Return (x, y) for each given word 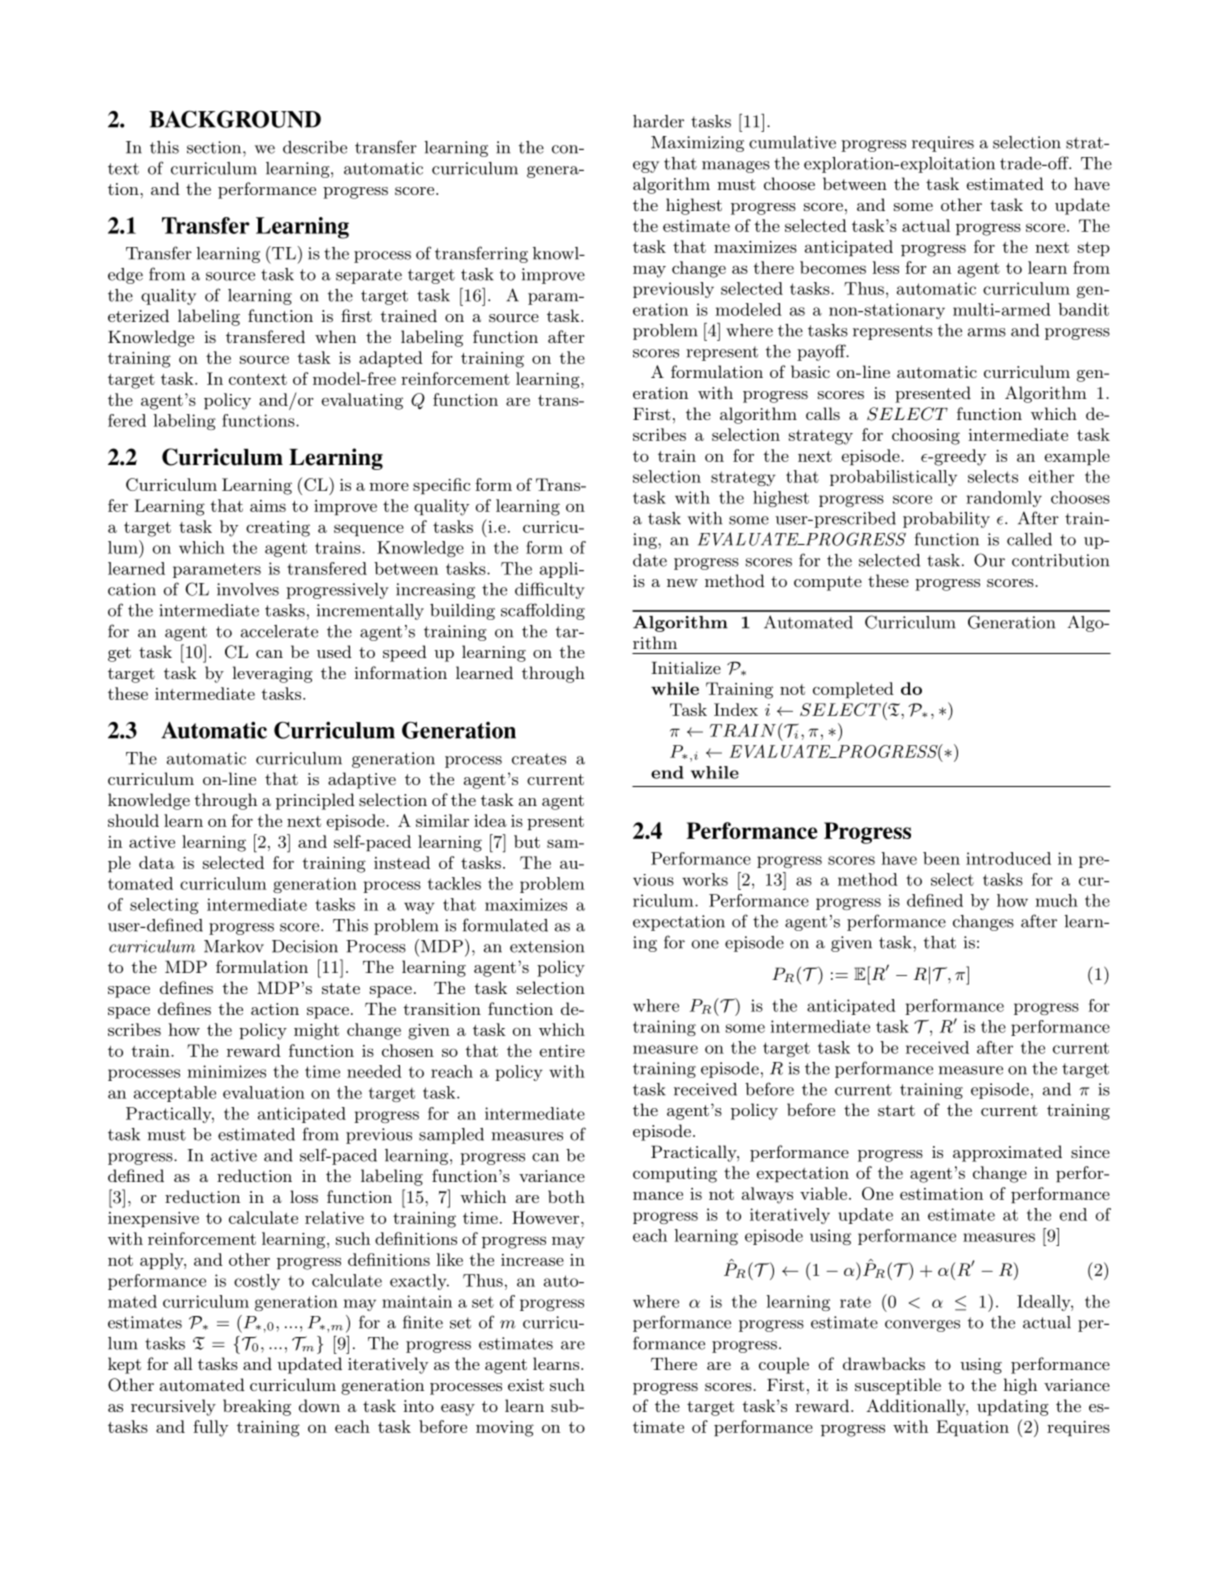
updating (1013, 1407)
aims (268, 506)
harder (658, 121)
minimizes (227, 1071)
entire (562, 1051)
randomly (1004, 499)
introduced (1008, 858)
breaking (257, 1407)
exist (526, 1385)
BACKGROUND (235, 119)
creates (539, 759)
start (896, 1110)
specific (441, 486)
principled (315, 801)
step (1094, 249)
